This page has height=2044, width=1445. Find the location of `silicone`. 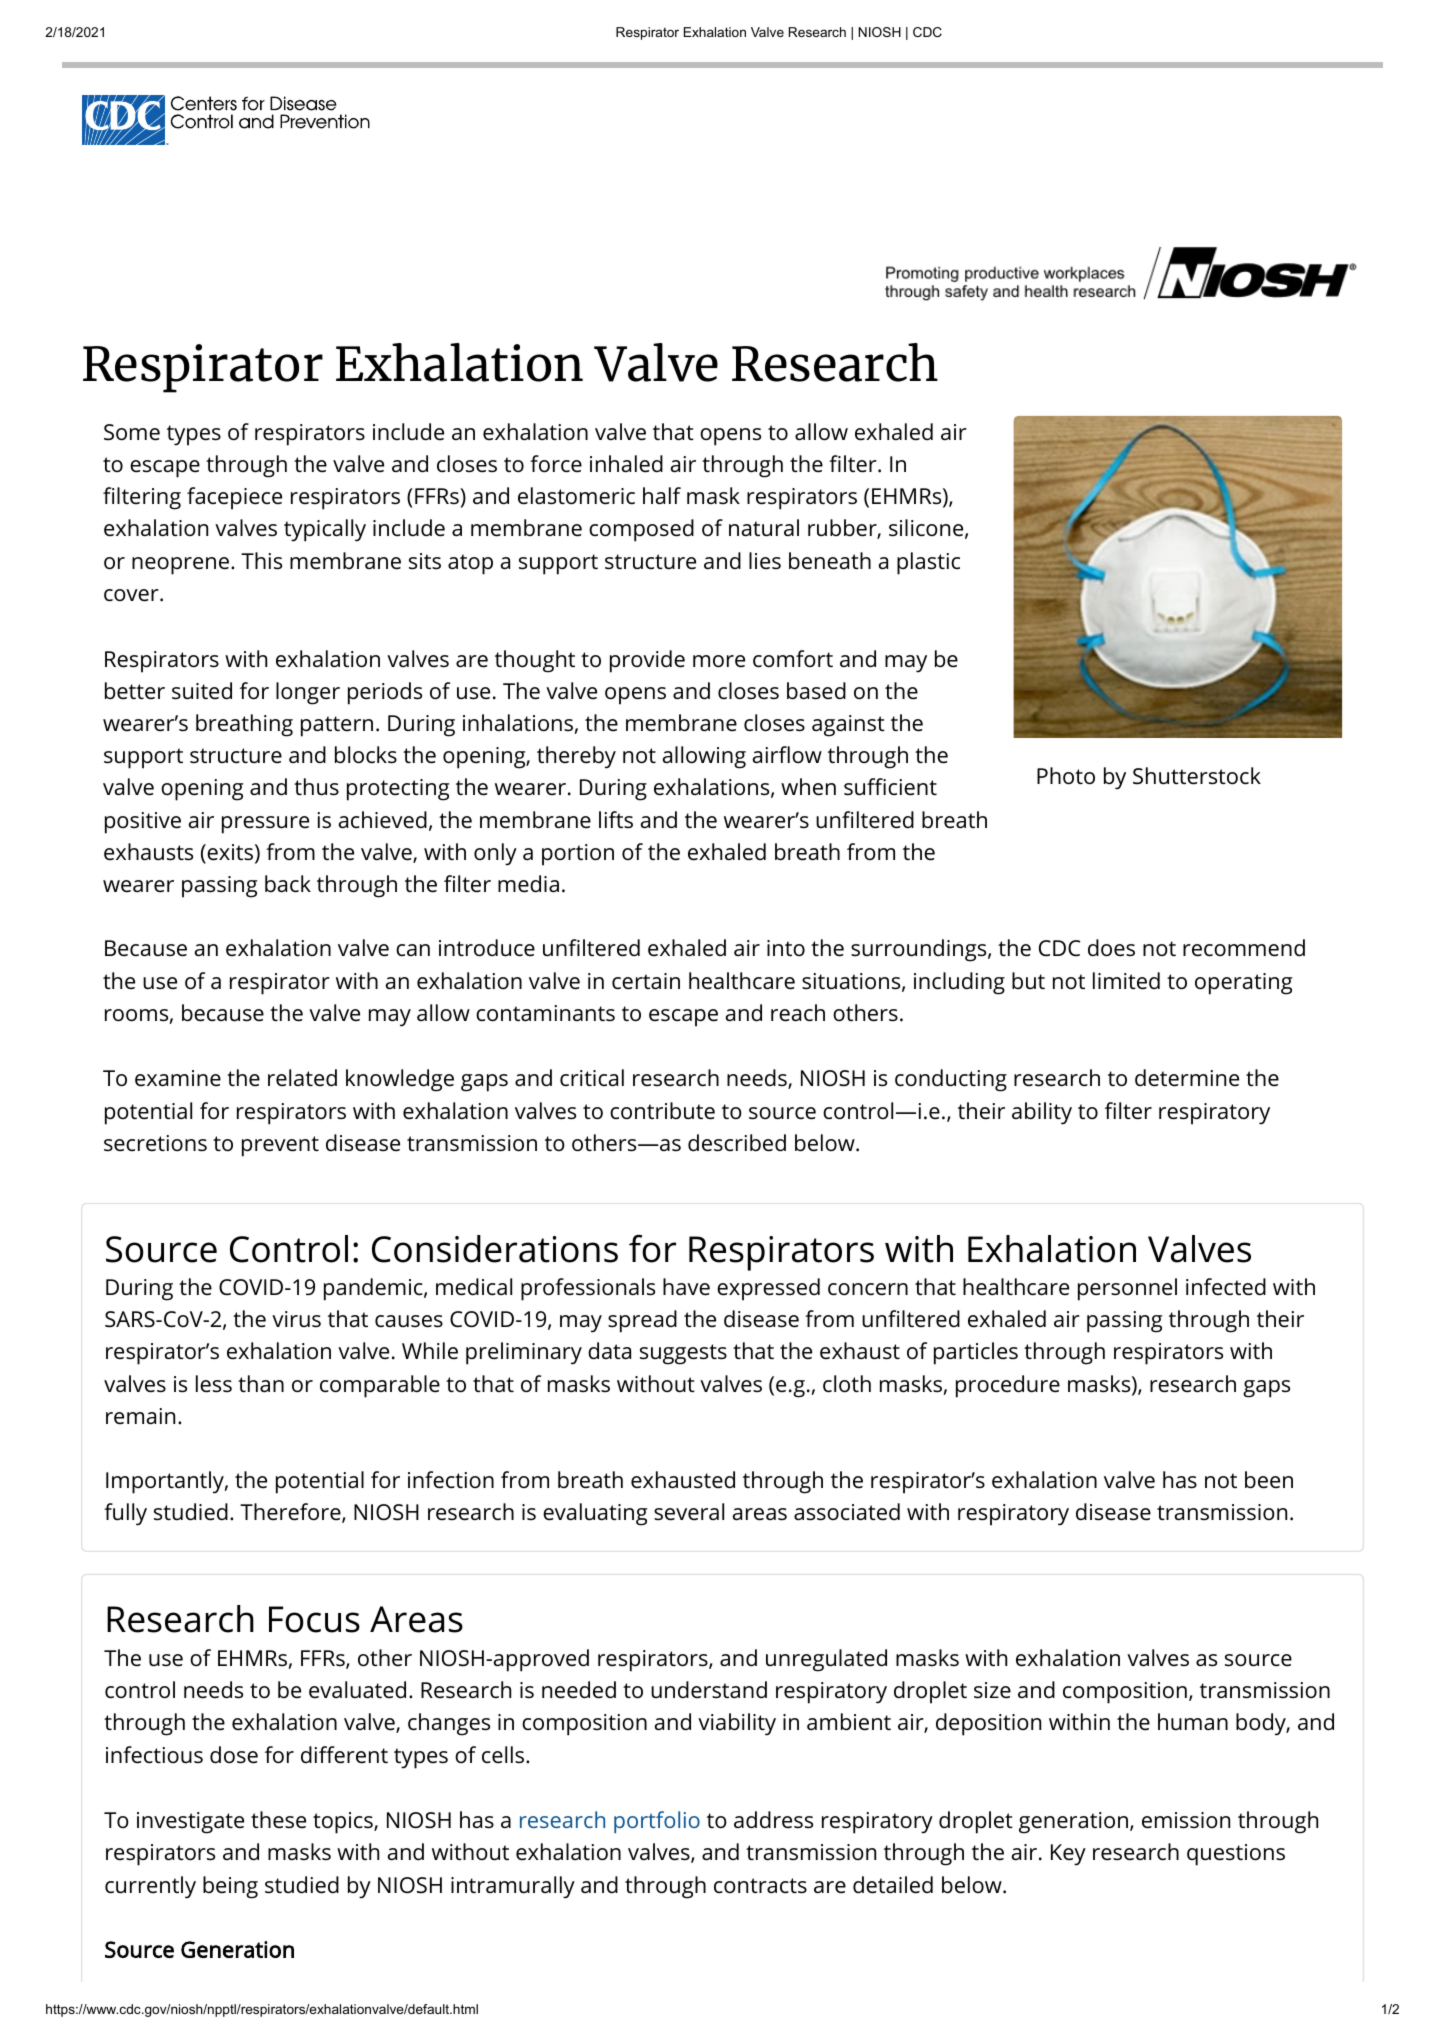

silicone is located at coordinates (926, 528).
